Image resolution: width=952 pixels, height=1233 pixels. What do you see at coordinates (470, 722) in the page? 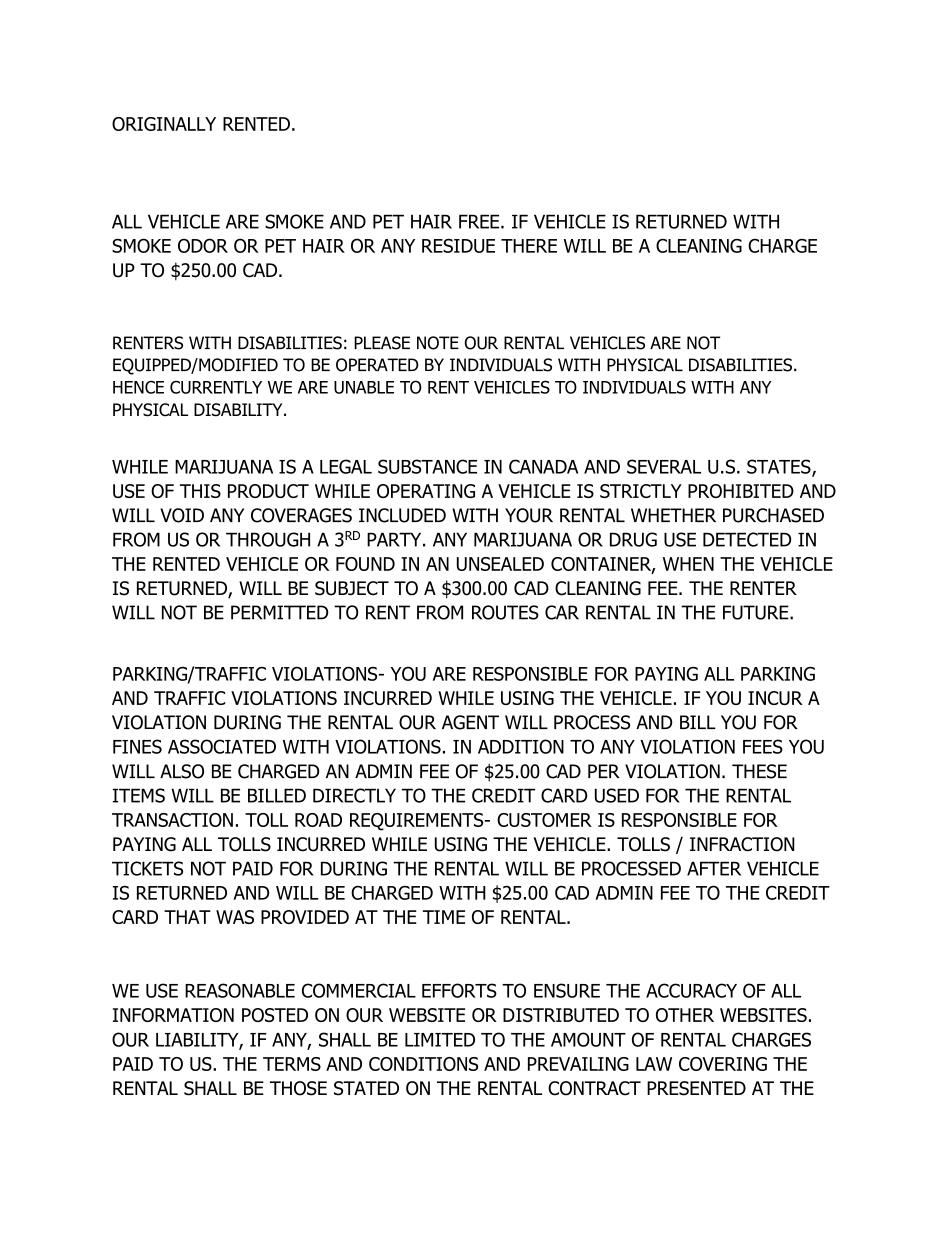
I see `AGENT` at bounding box center [470, 722].
